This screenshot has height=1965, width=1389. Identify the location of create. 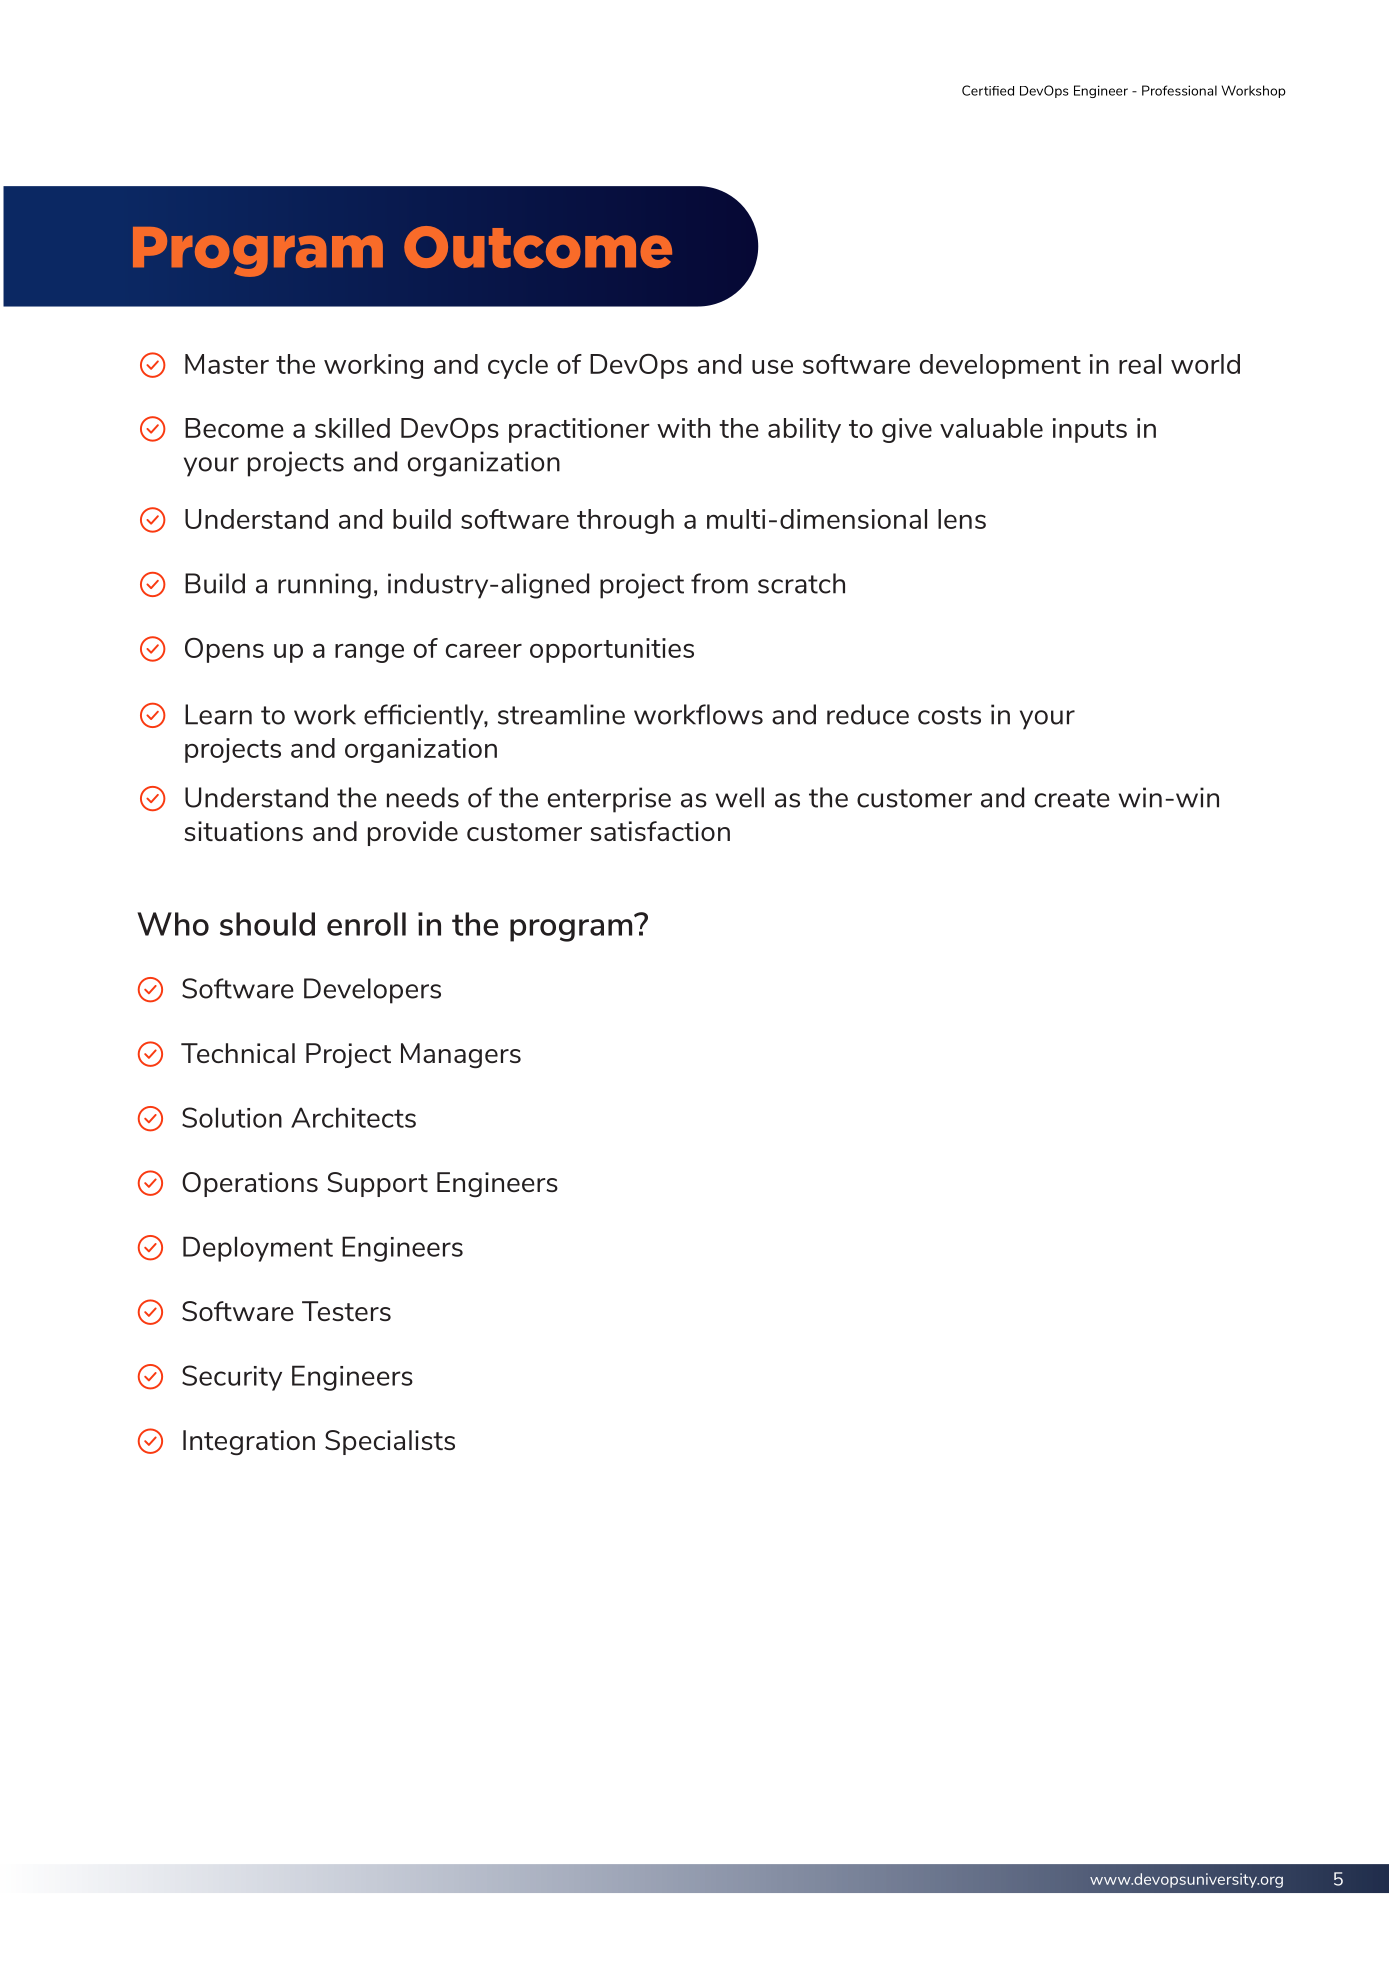
(1072, 798).
